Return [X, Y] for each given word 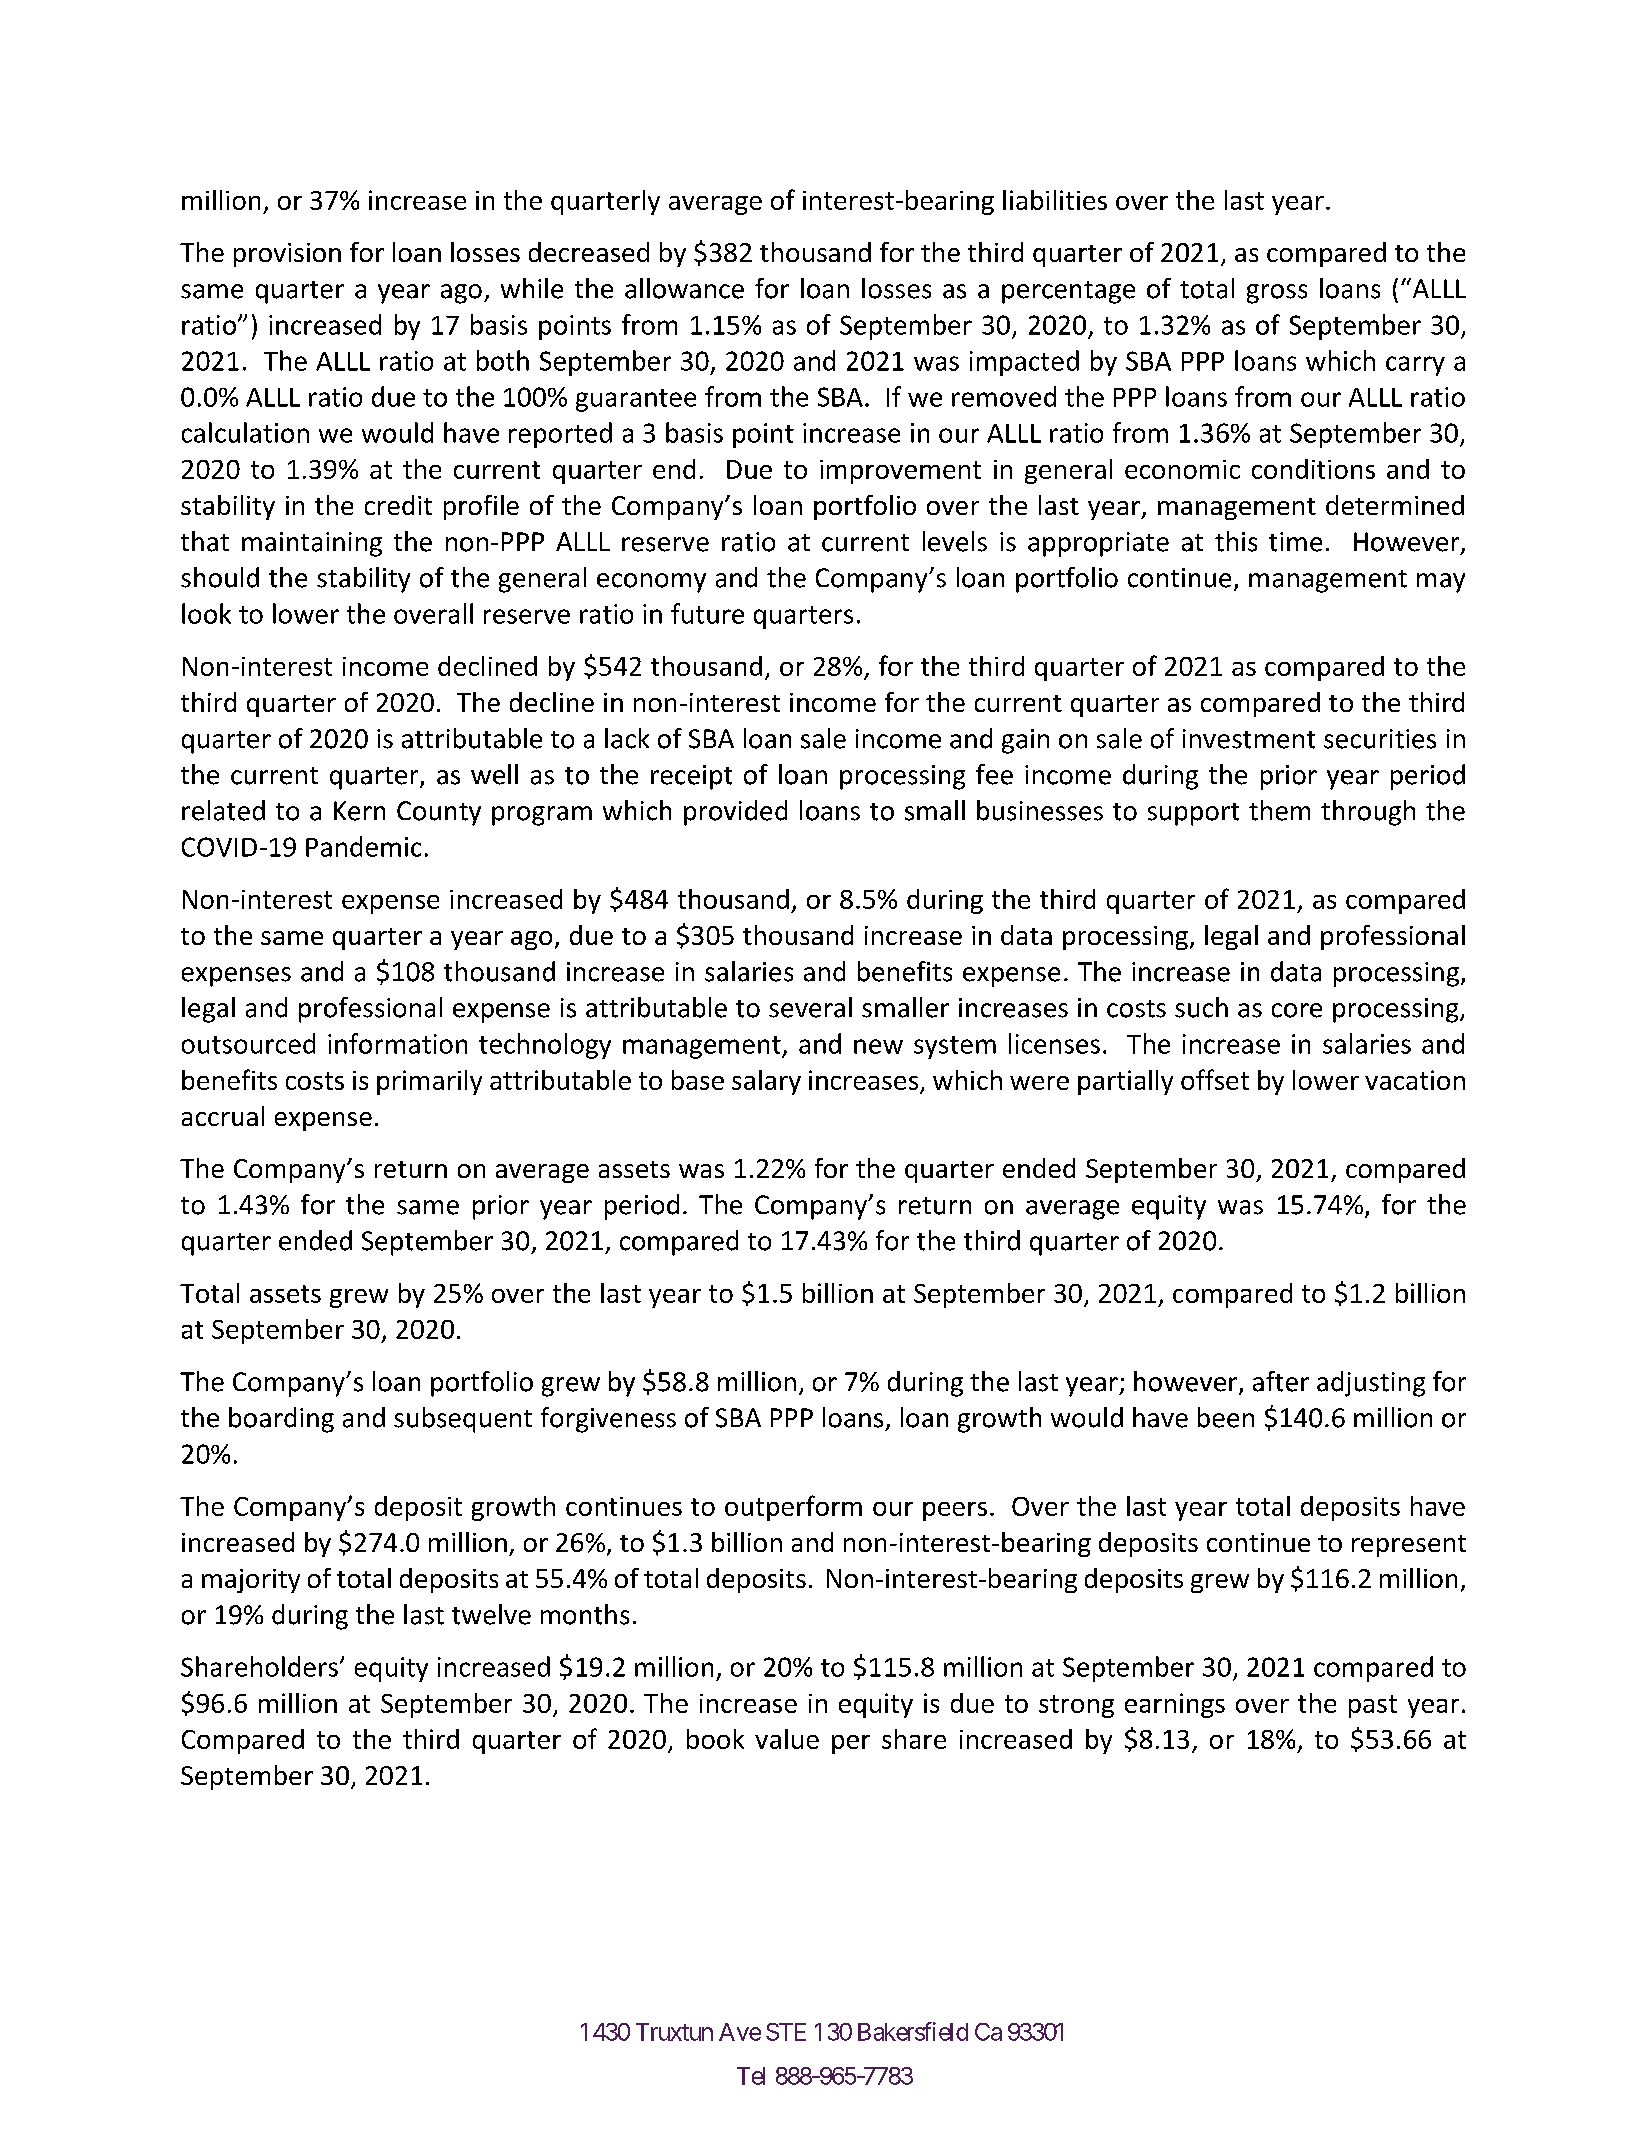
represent [1409, 1546]
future [707, 613]
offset [1215, 1079]
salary [766, 1082]
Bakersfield [913, 2031]
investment [1249, 739]
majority [251, 1581]
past [1373, 1706]
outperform [793, 1508]
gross [1277, 294]
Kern [359, 811]
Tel [751, 2076]
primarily [429, 1082]
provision [287, 255]
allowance [684, 288]
